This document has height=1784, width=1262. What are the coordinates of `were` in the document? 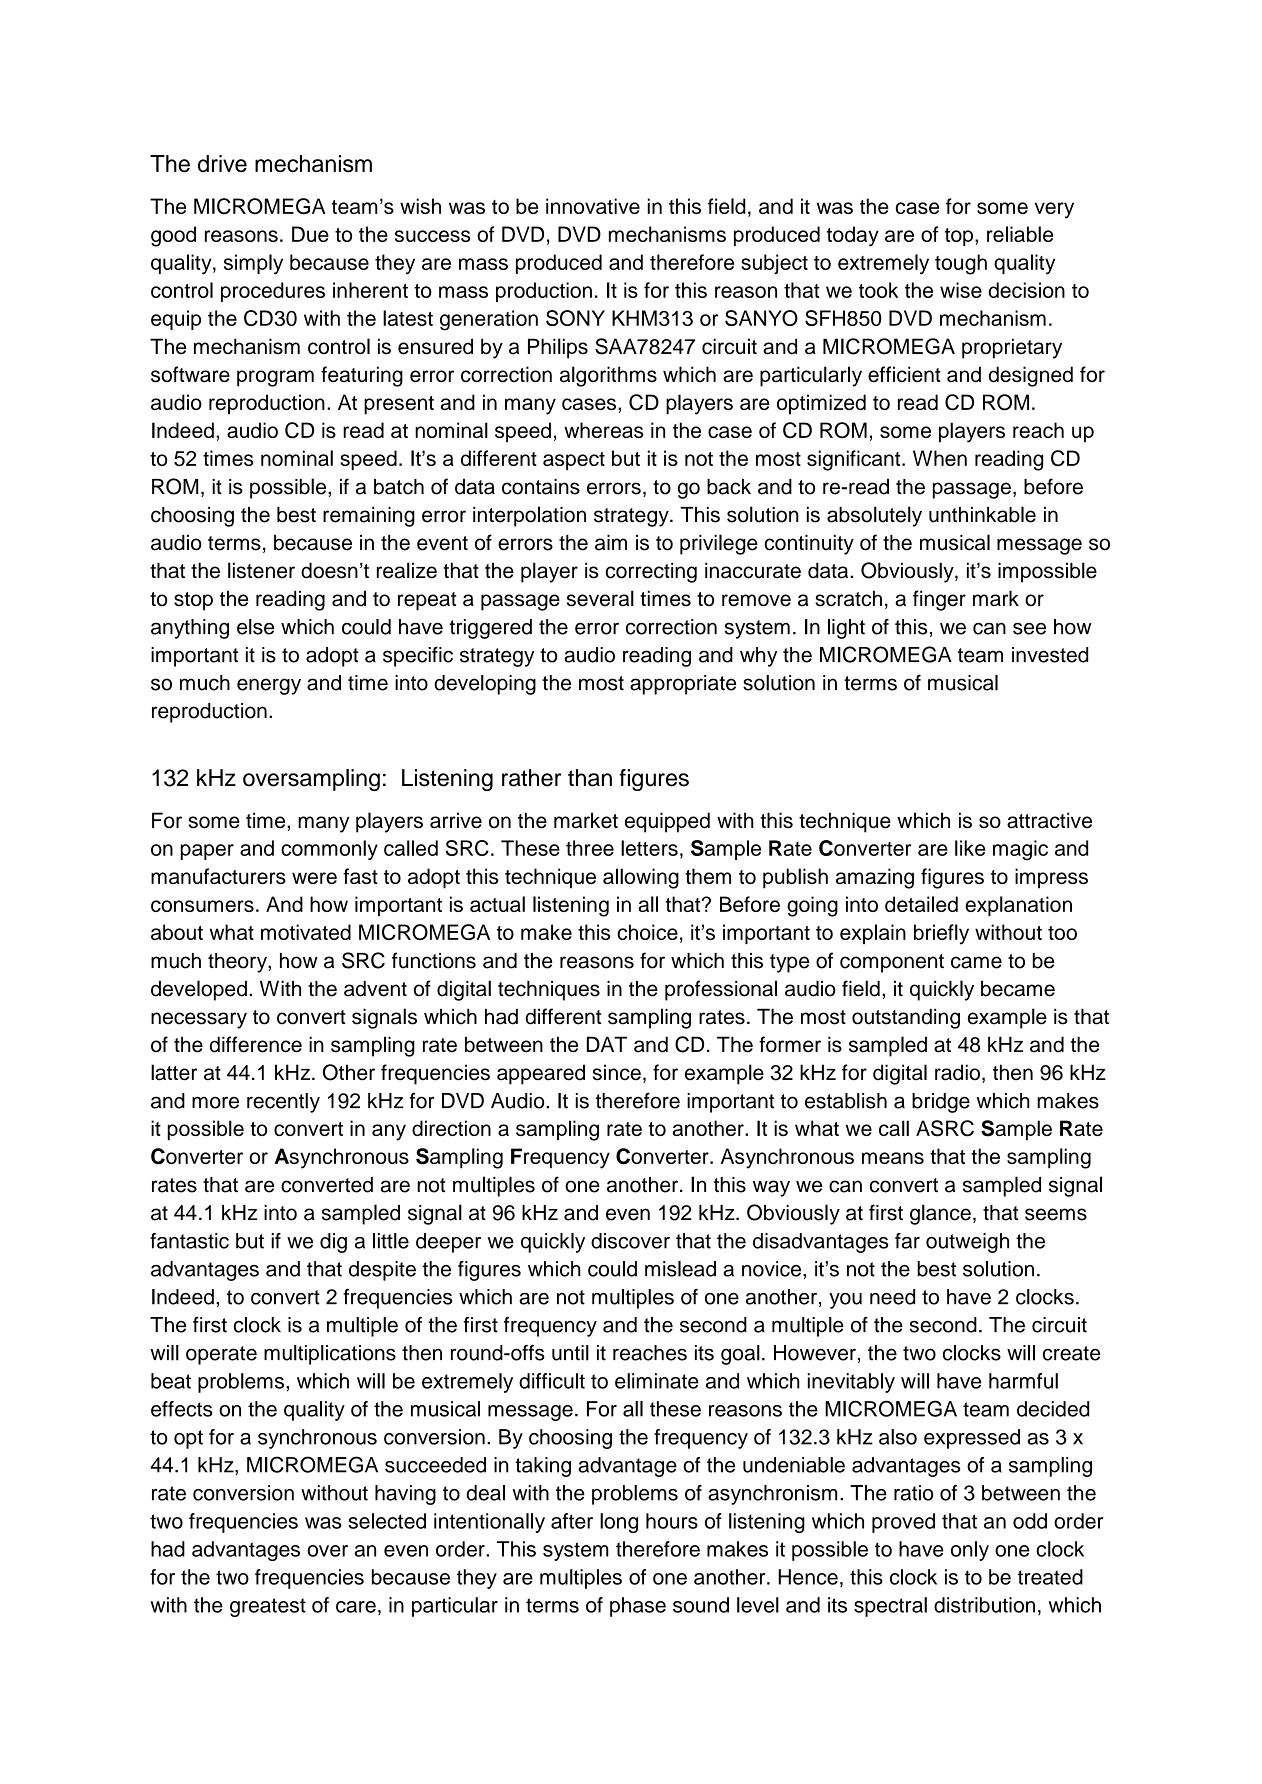 It's located at (314, 878).
